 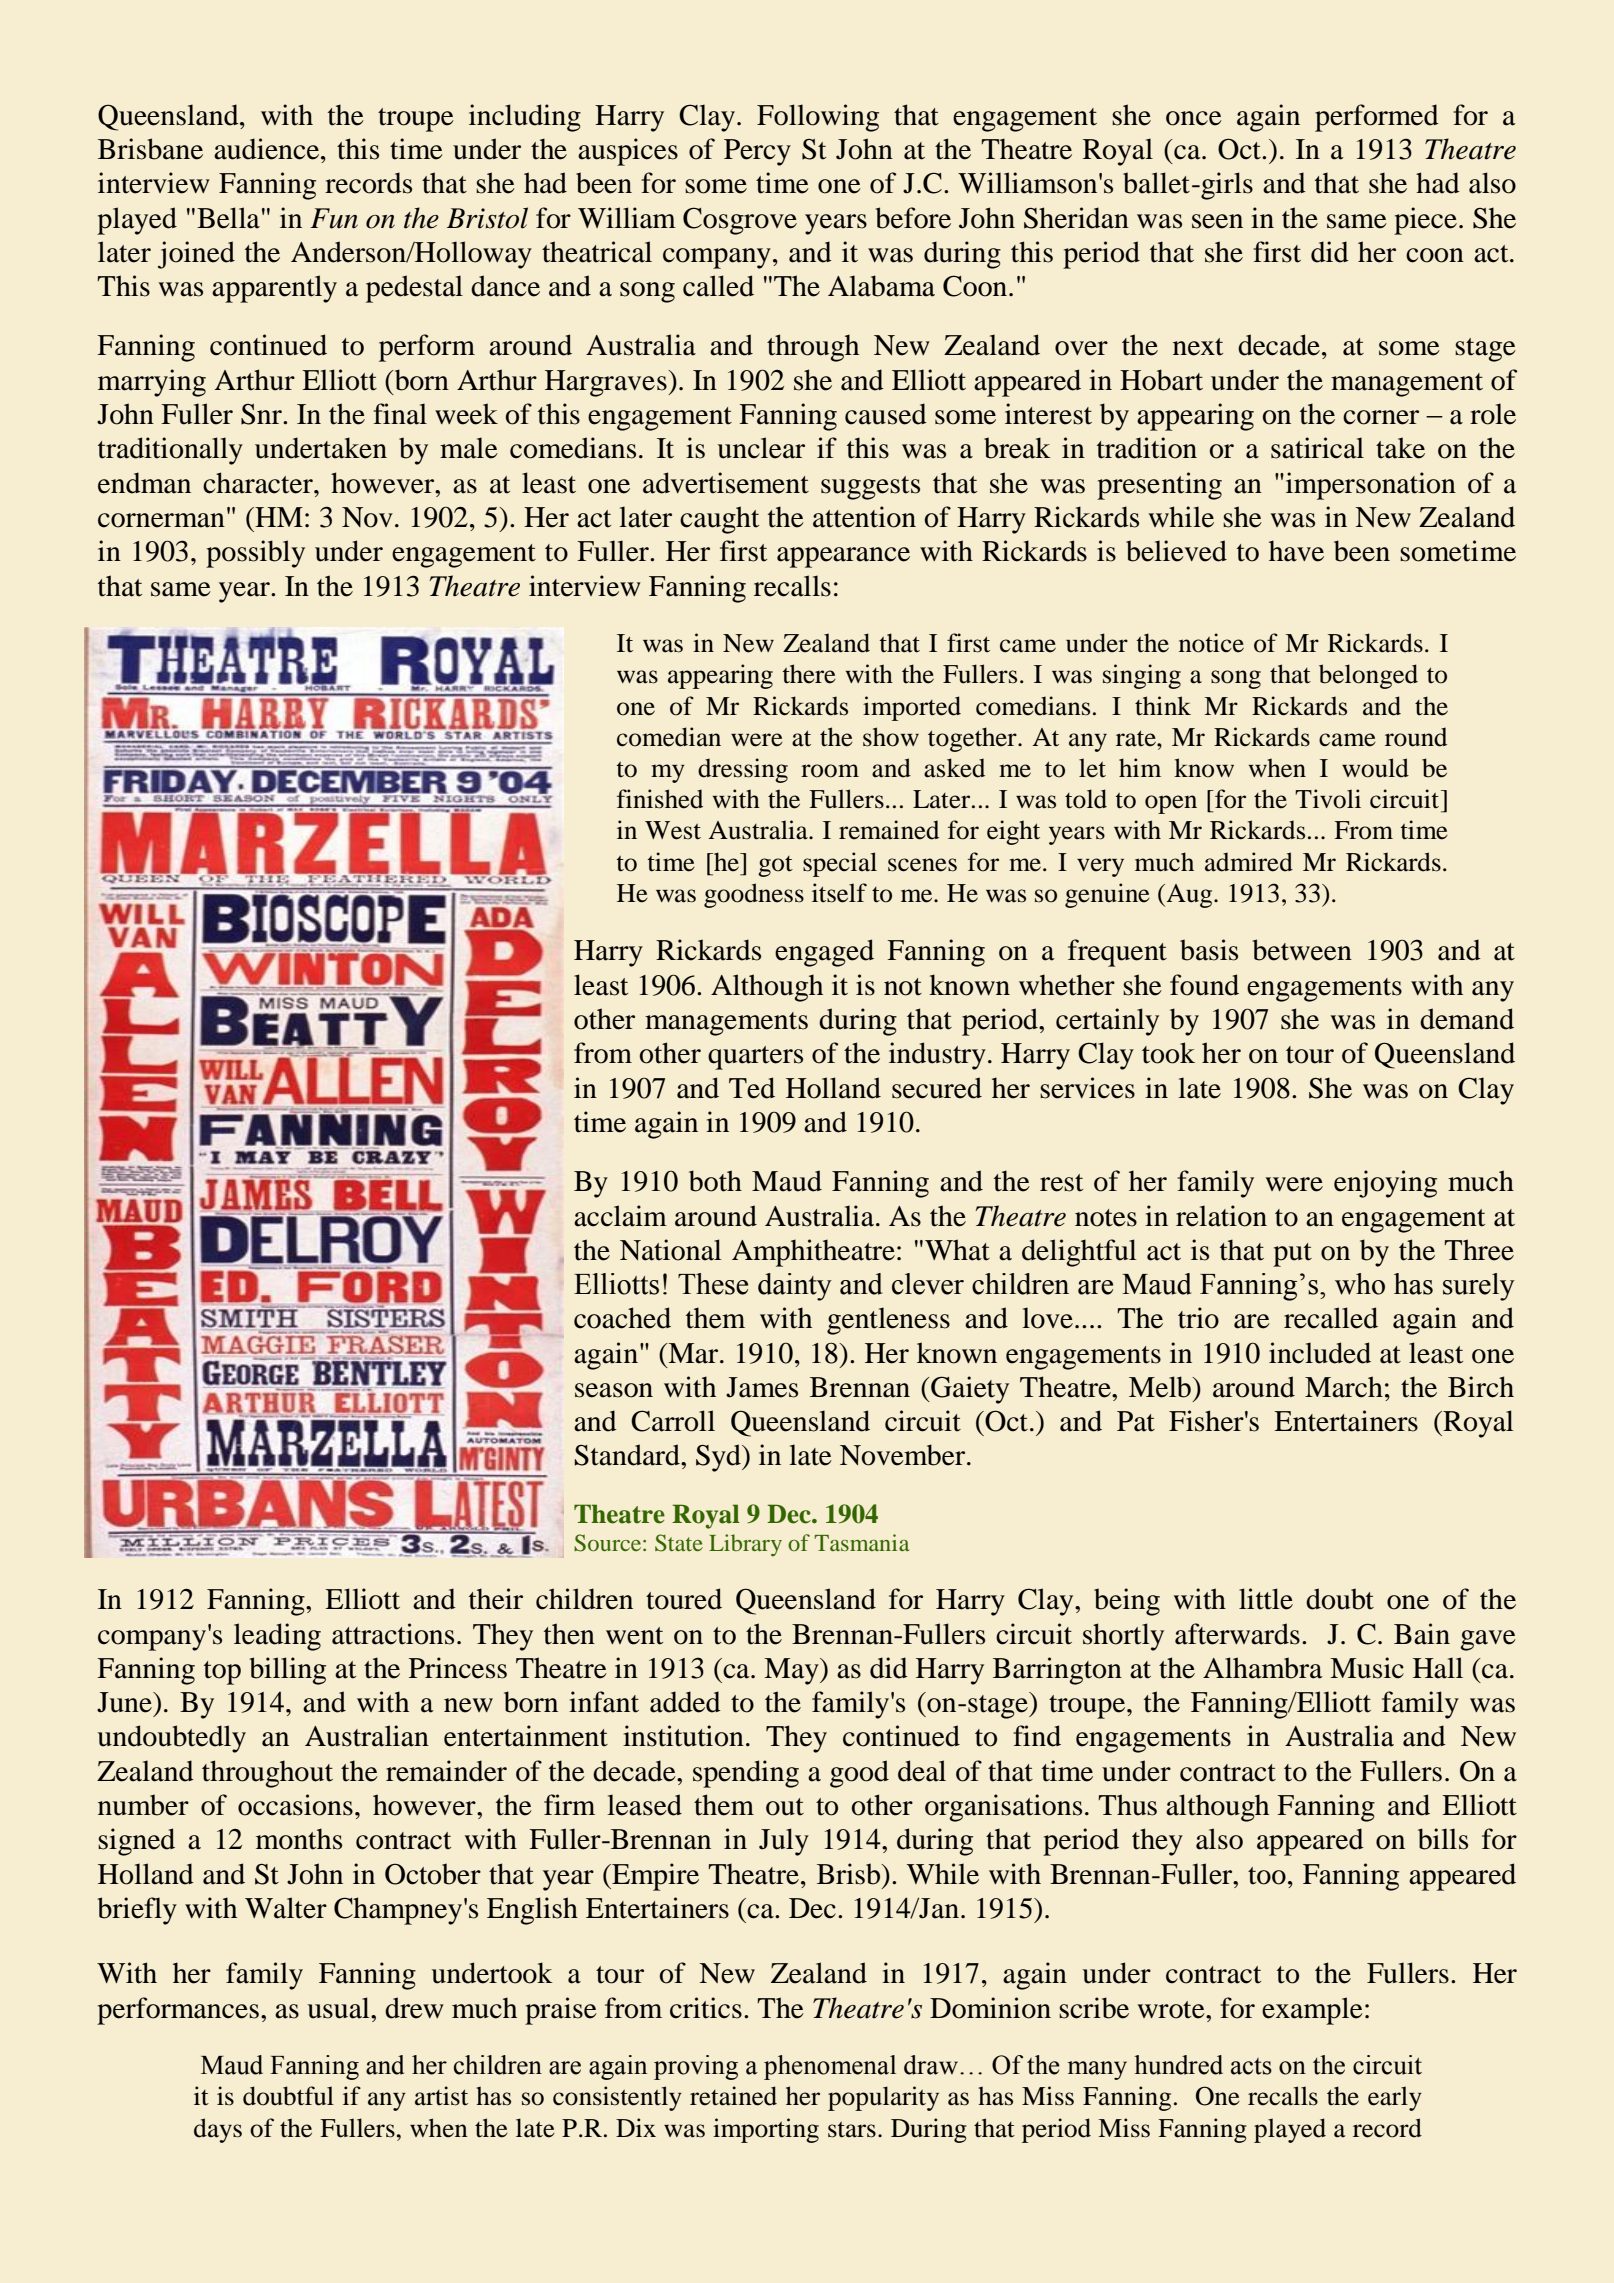 What do you see at coordinates (755, 1058) in the screenshot?
I see `quarters` at bounding box center [755, 1058].
